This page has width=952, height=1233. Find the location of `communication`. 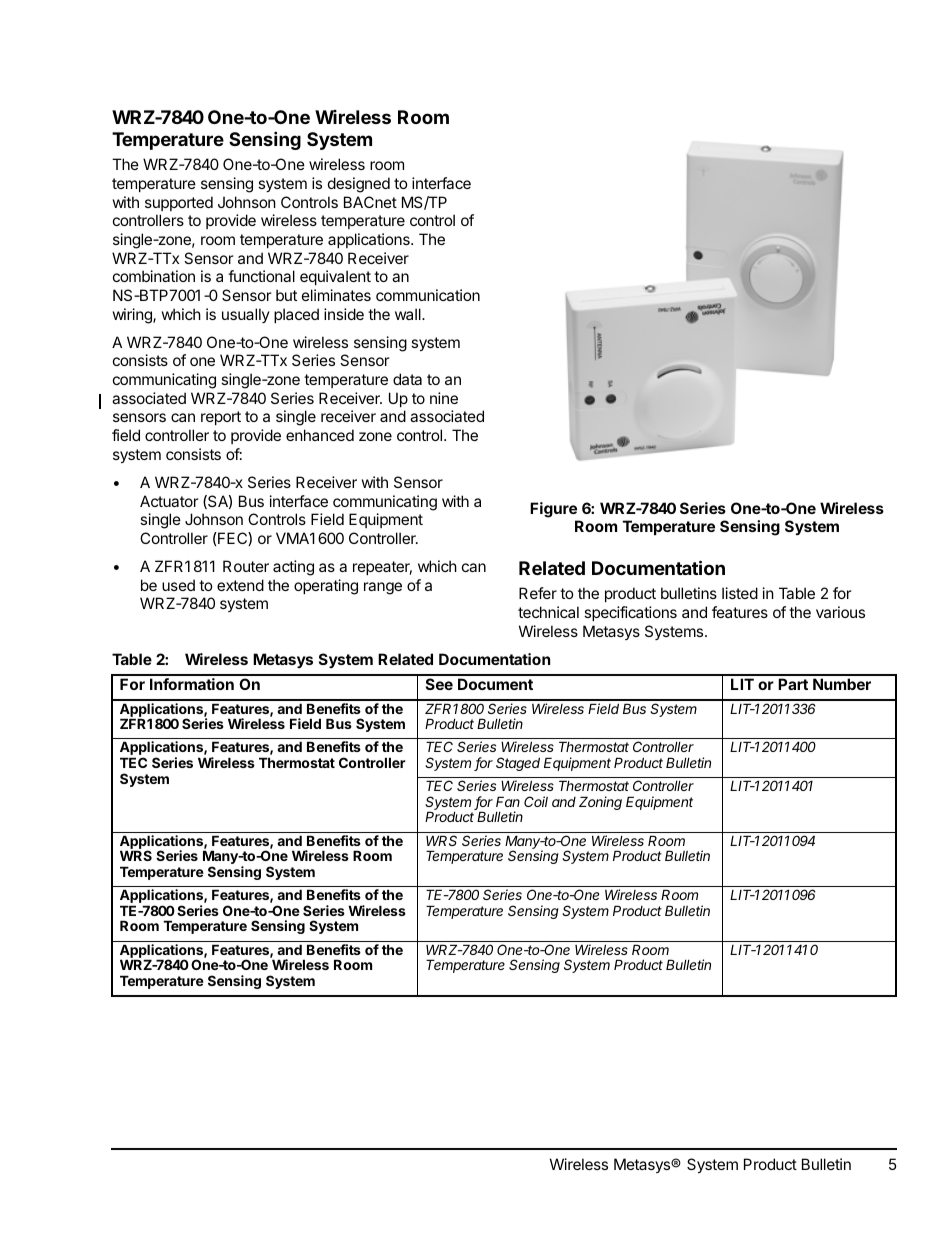

communication is located at coordinates (428, 295).
